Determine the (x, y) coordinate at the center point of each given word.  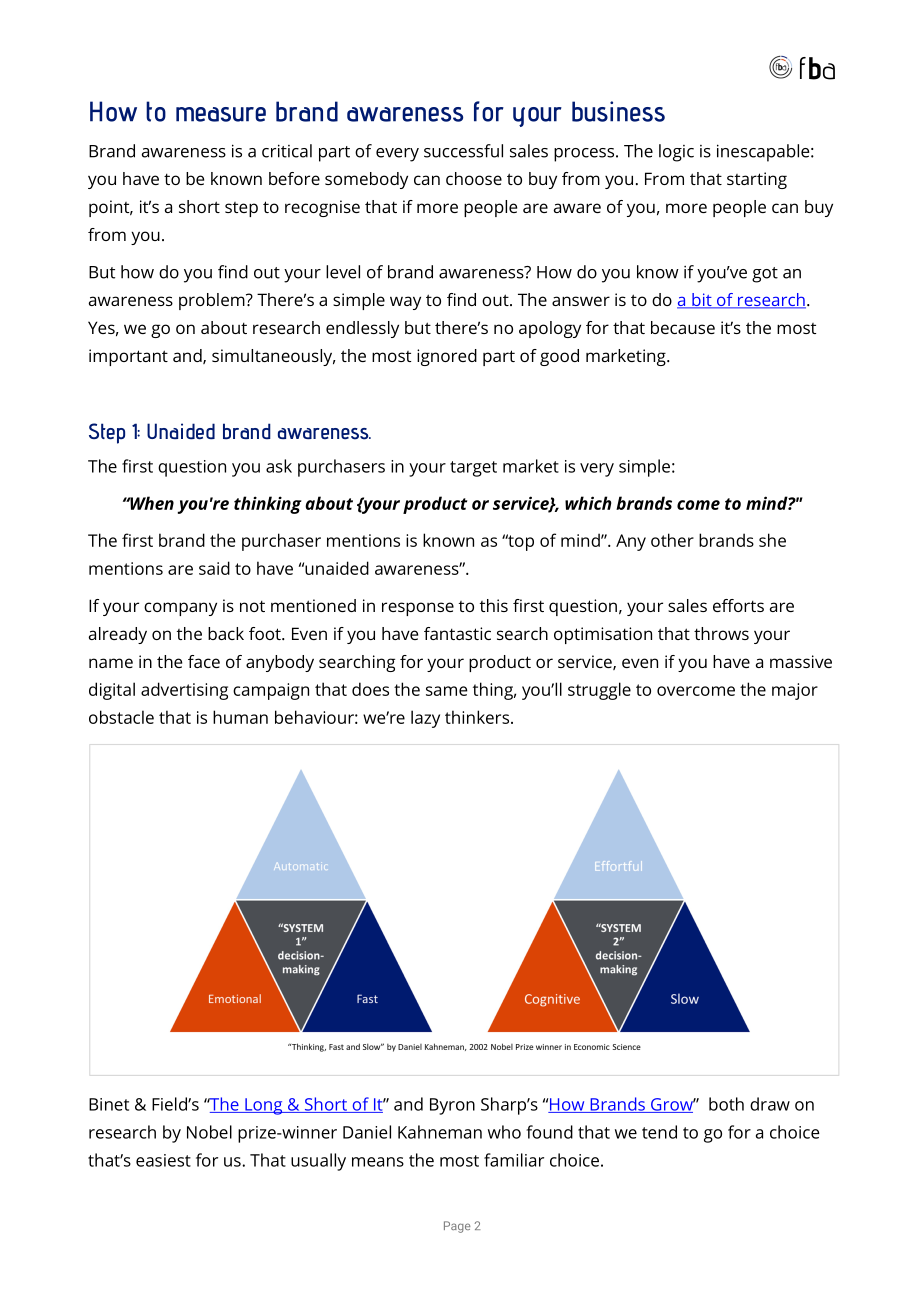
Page (457, 1227)
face (204, 661)
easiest (163, 1160)
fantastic (457, 633)
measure (221, 114)
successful (463, 151)
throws (721, 633)
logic (676, 153)
